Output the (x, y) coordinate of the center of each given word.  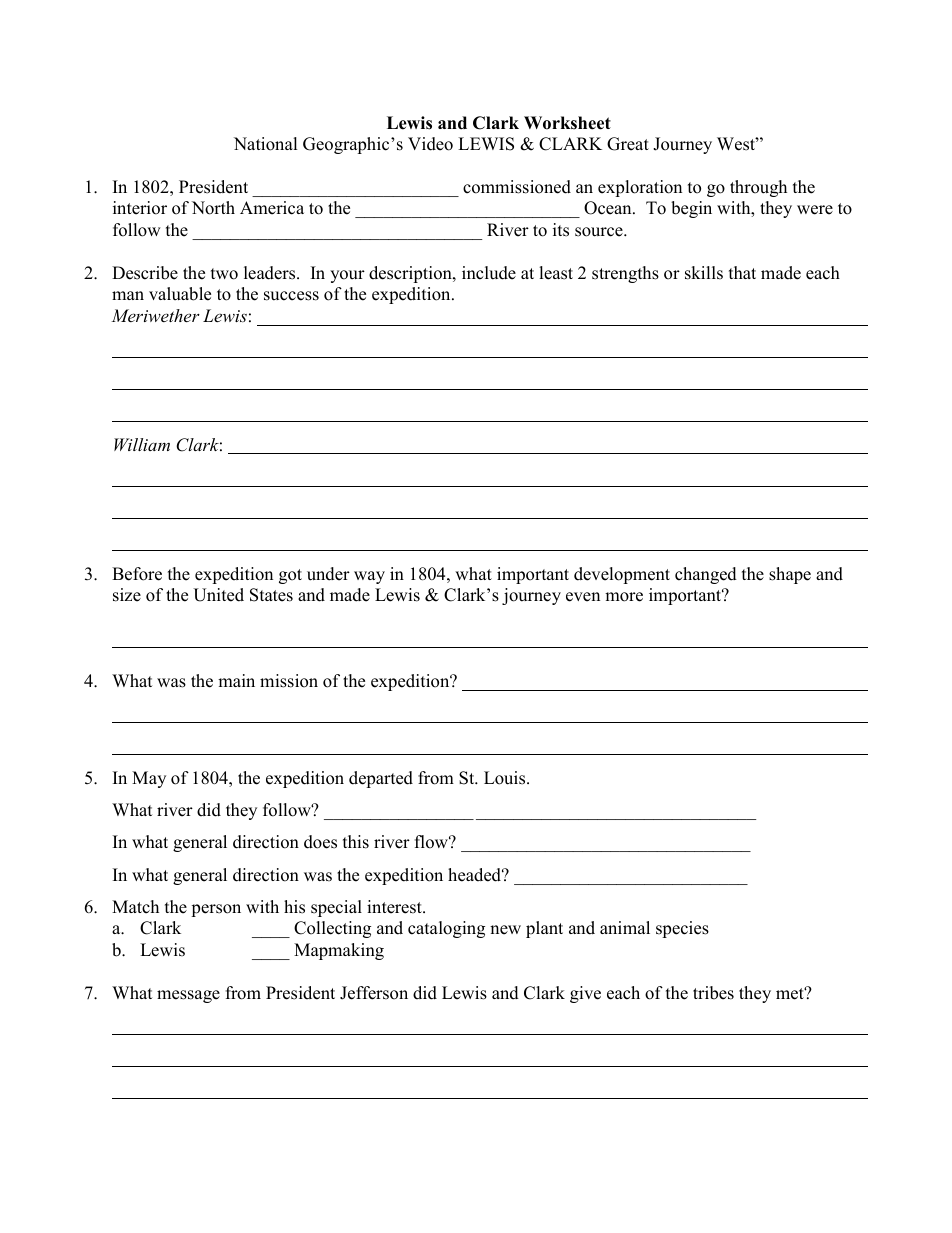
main (236, 680)
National (266, 144)
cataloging (446, 929)
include (489, 273)
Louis (506, 778)
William (142, 444)
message (188, 996)
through (758, 188)
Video (430, 144)
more (624, 597)
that (742, 272)
